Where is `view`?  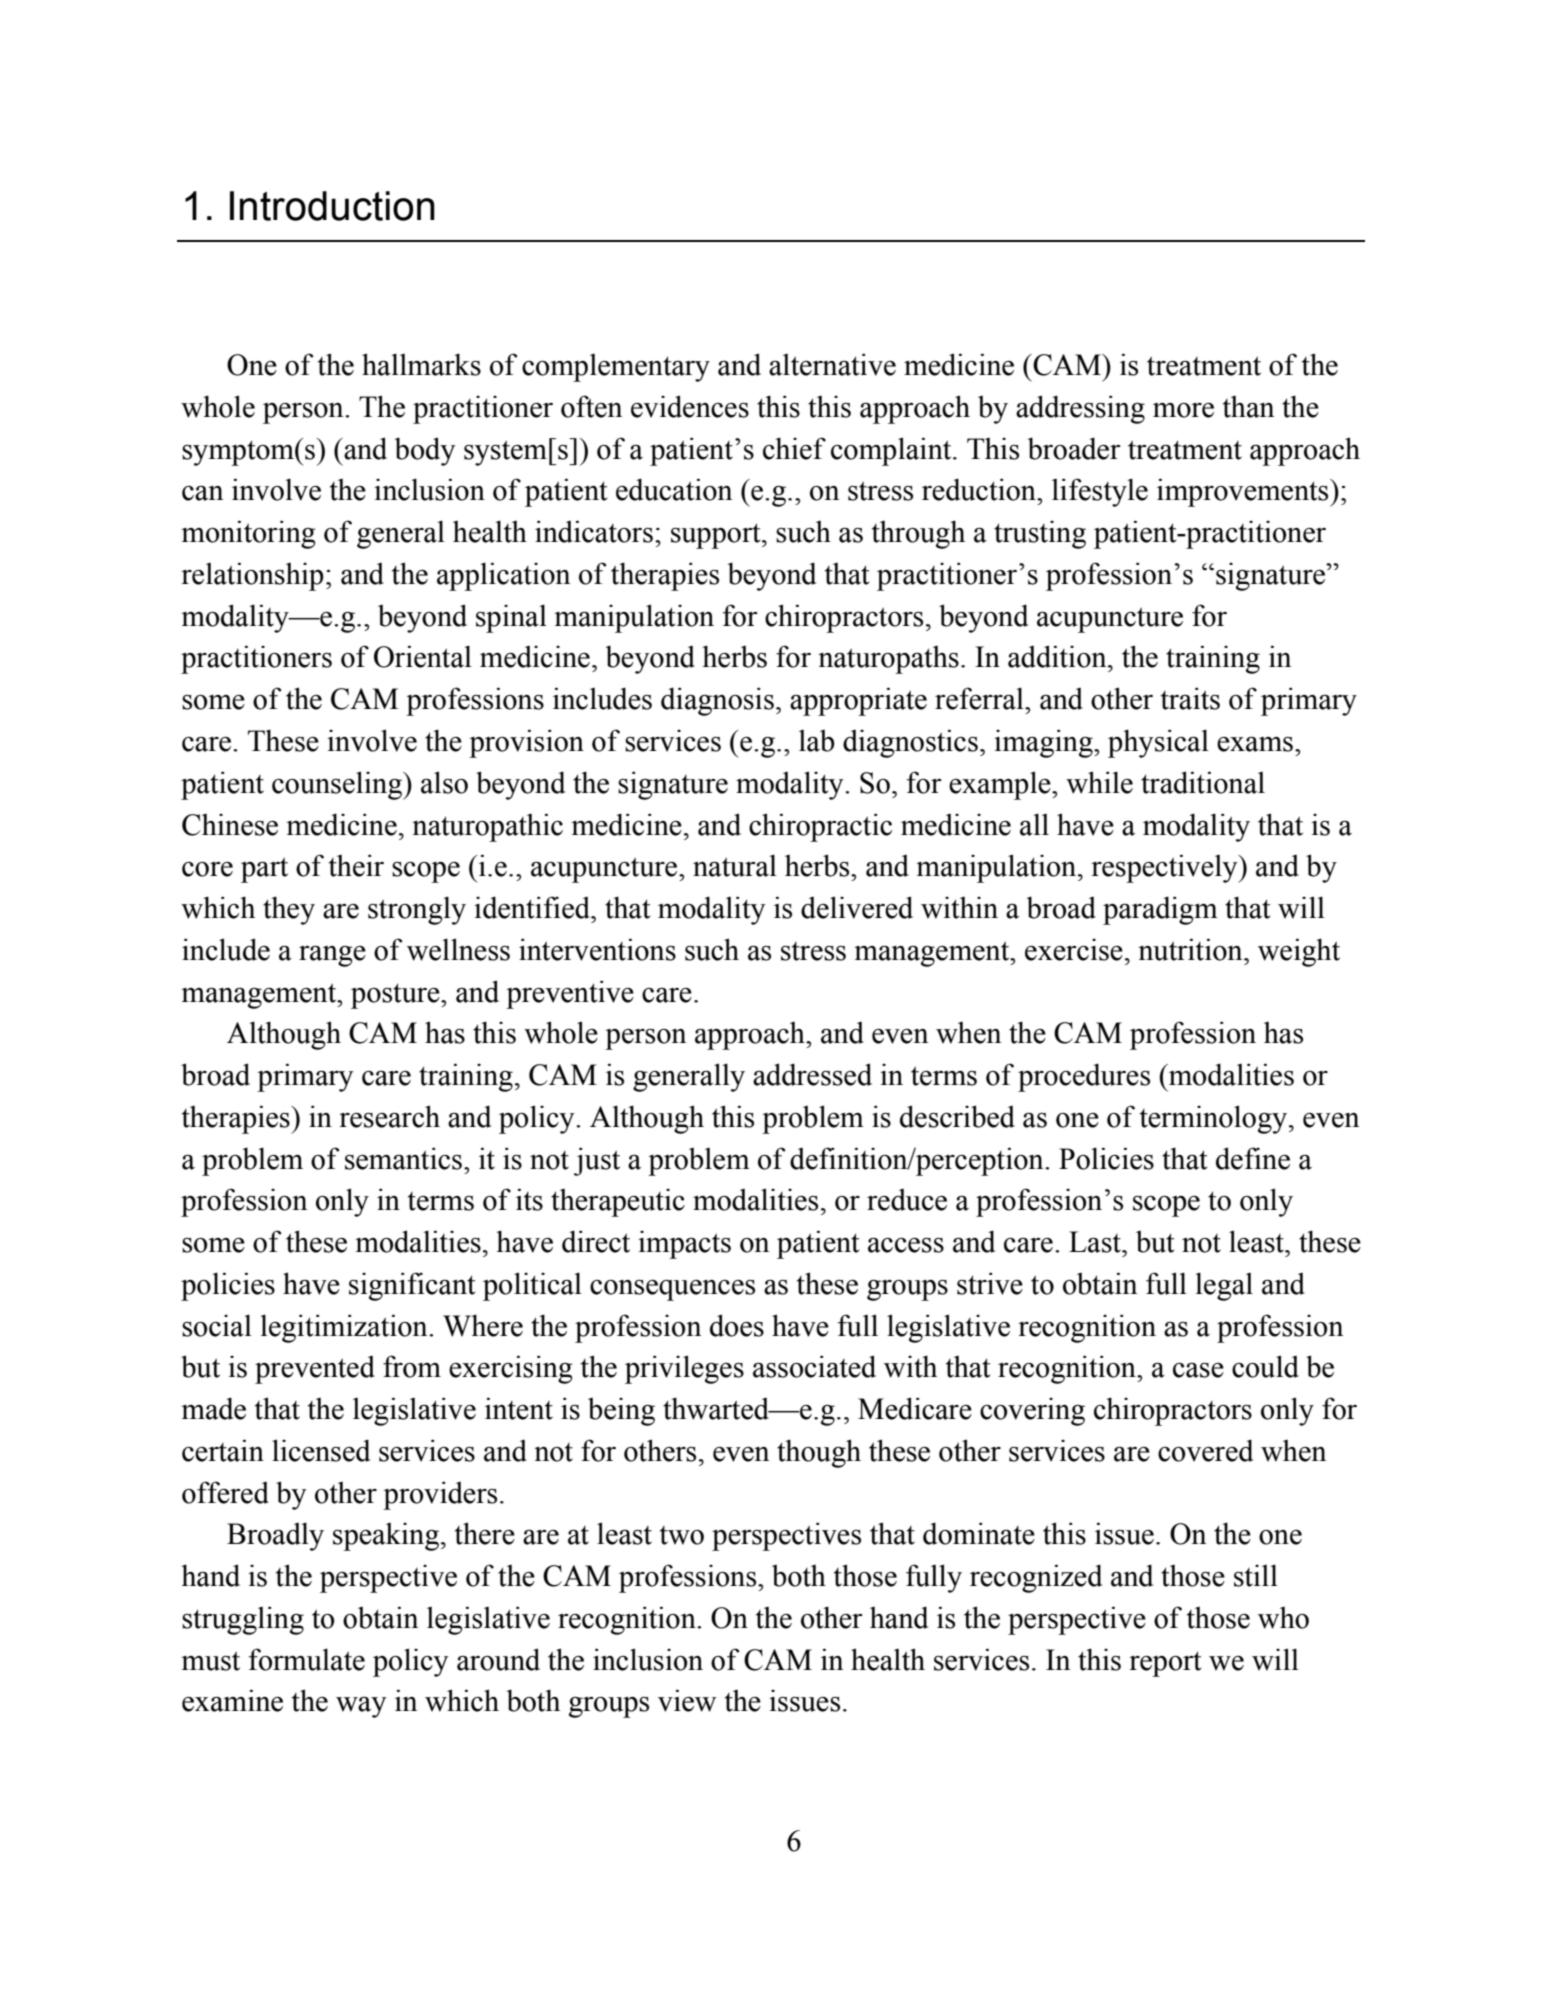
view is located at coordinates (687, 1700).
